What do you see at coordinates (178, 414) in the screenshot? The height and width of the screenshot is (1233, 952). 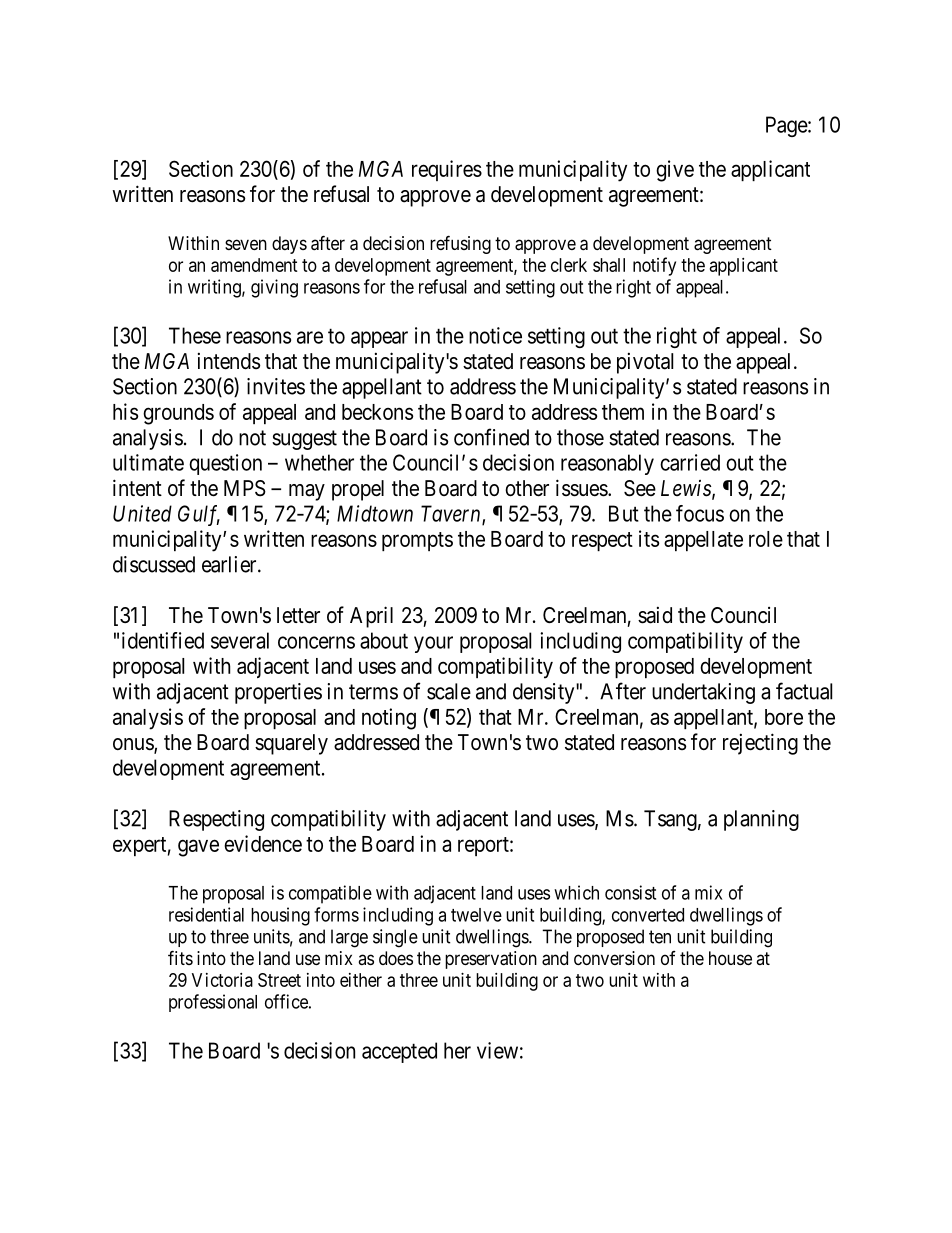 I see `grounds` at bounding box center [178, 414].
